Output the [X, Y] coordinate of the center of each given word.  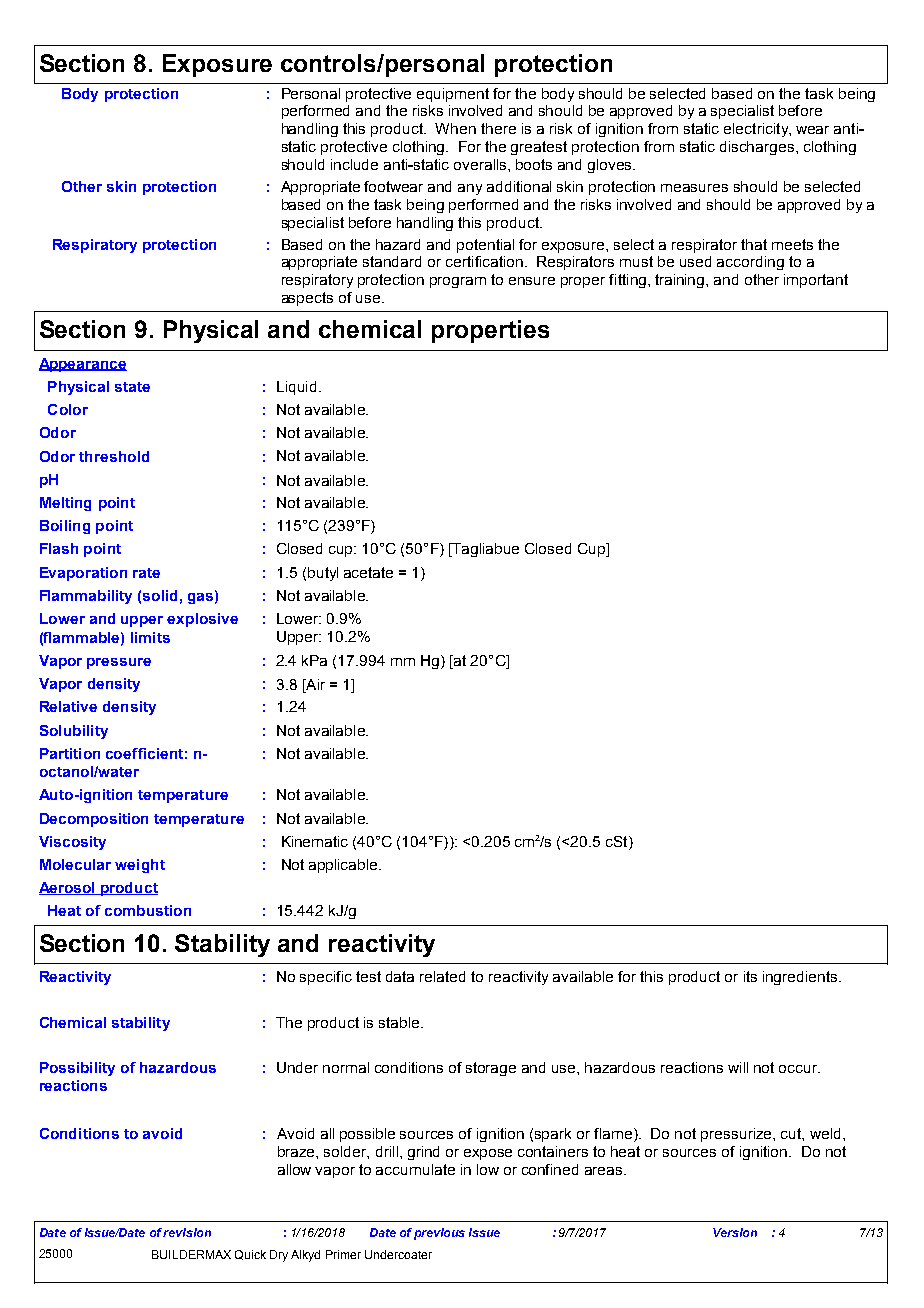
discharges [758, 148]
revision [187, 1232]
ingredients [801, 978]
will [738, 1067]
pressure [119, 663]
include [354, 164]
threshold [114, 456]
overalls [481, 164]
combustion [148, 910]
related [442, 976]
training [681, 281]
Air [314, 684]
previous [439, 1234]
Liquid [296, 388]
